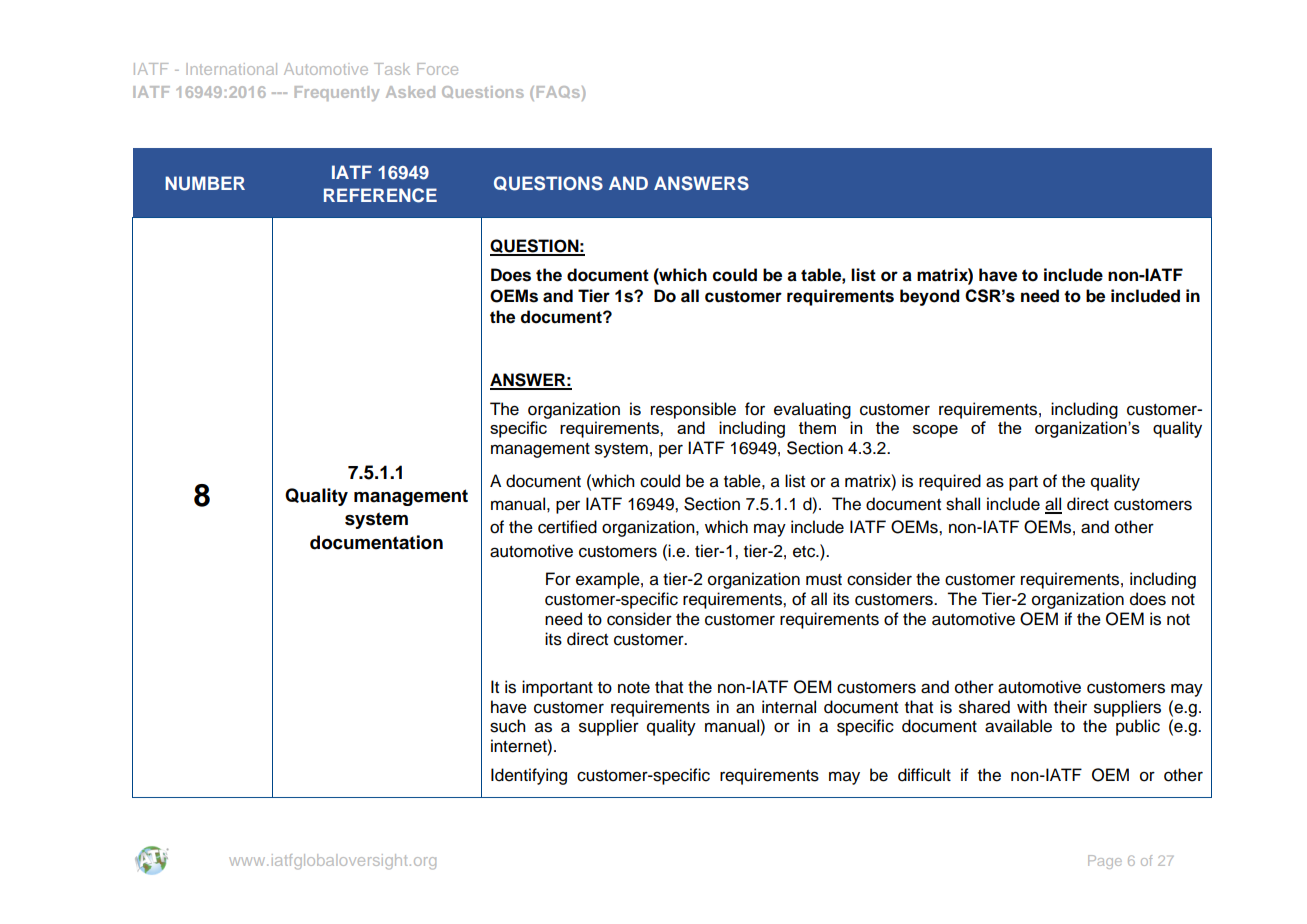 The image size is (1307, 924). What do you see at coordinates (929, 297) in the image?
I see `beyond` at bounding box center [929, 297].
